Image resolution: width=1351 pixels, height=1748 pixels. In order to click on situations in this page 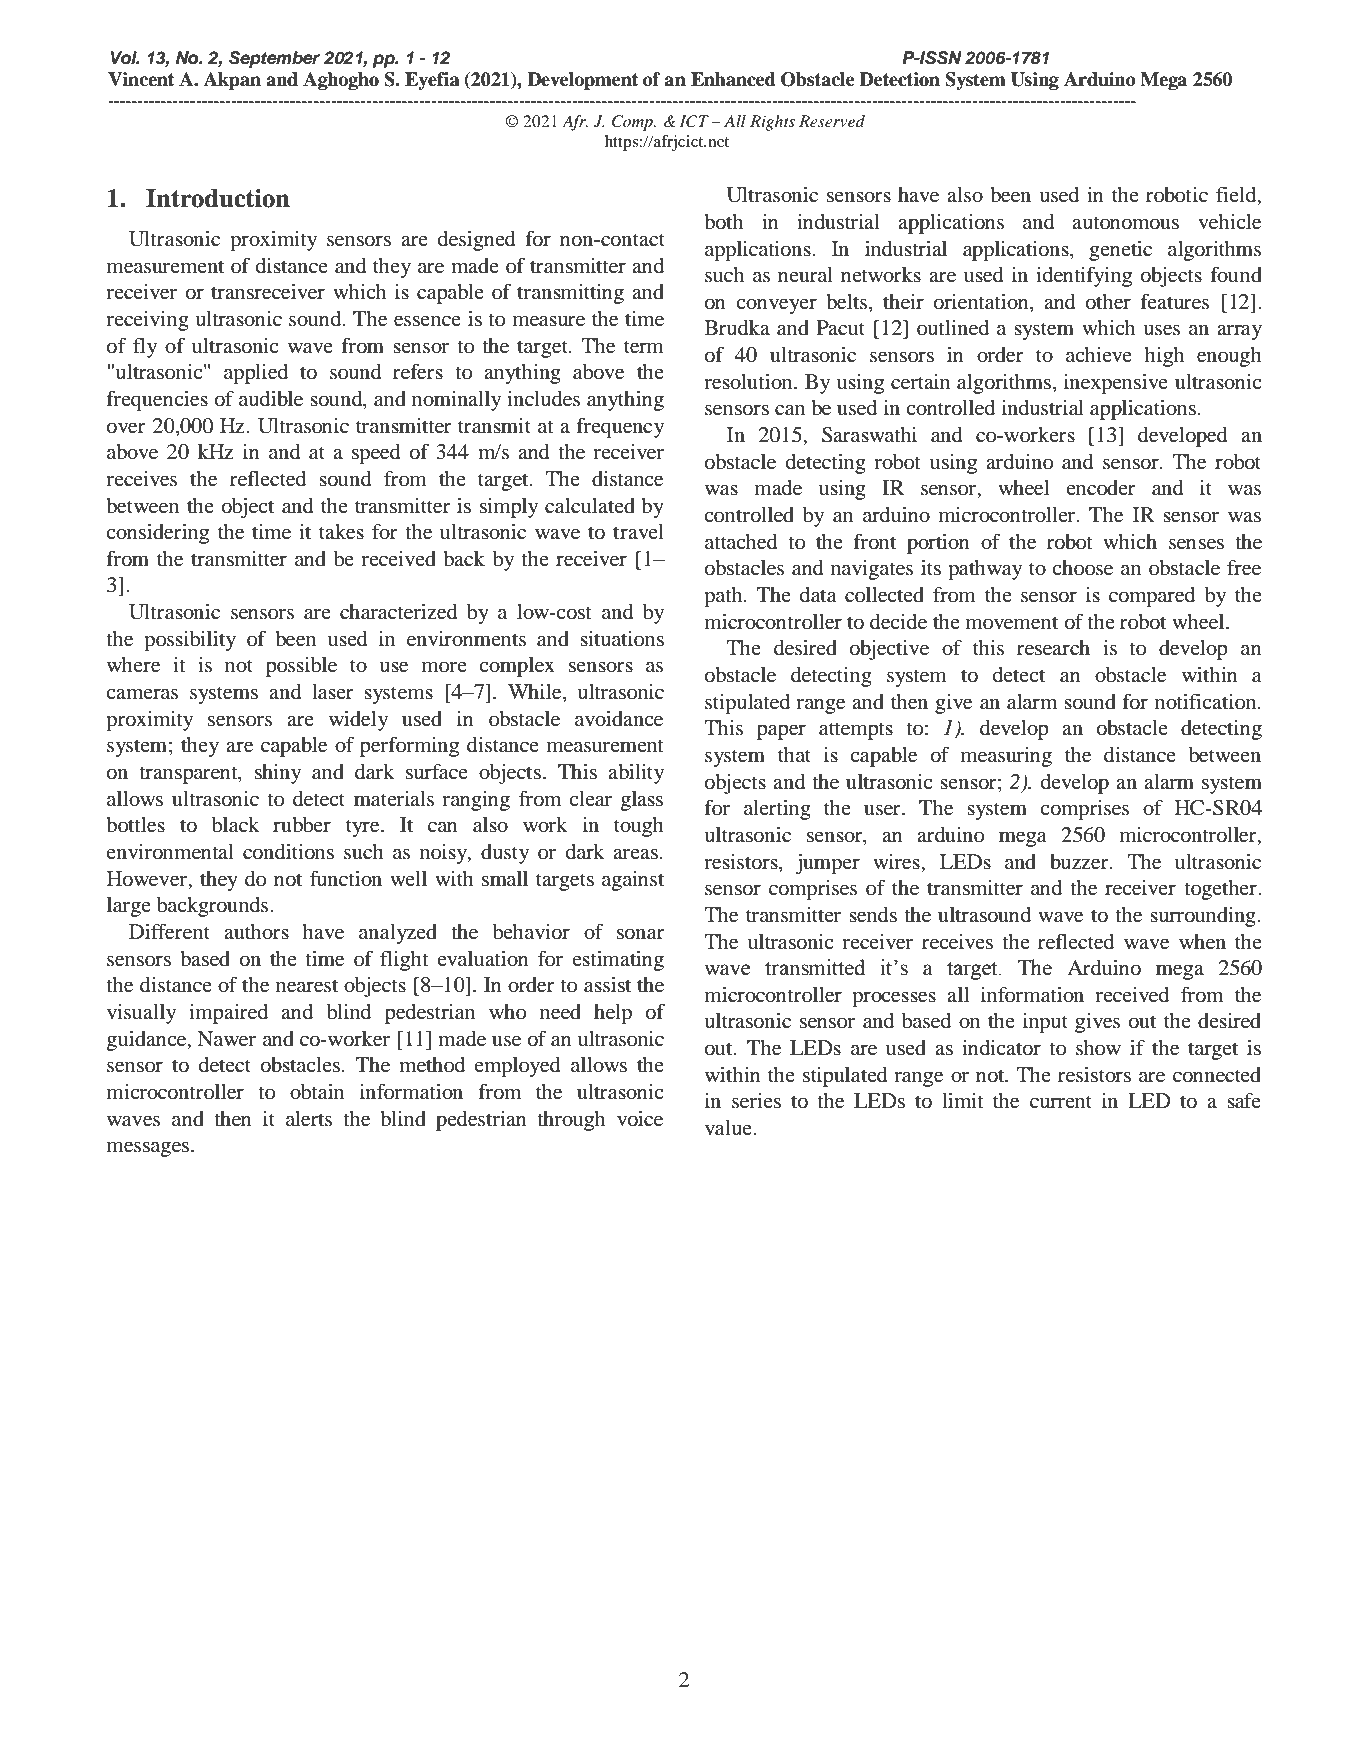, I will do `click(622, 639)`.
